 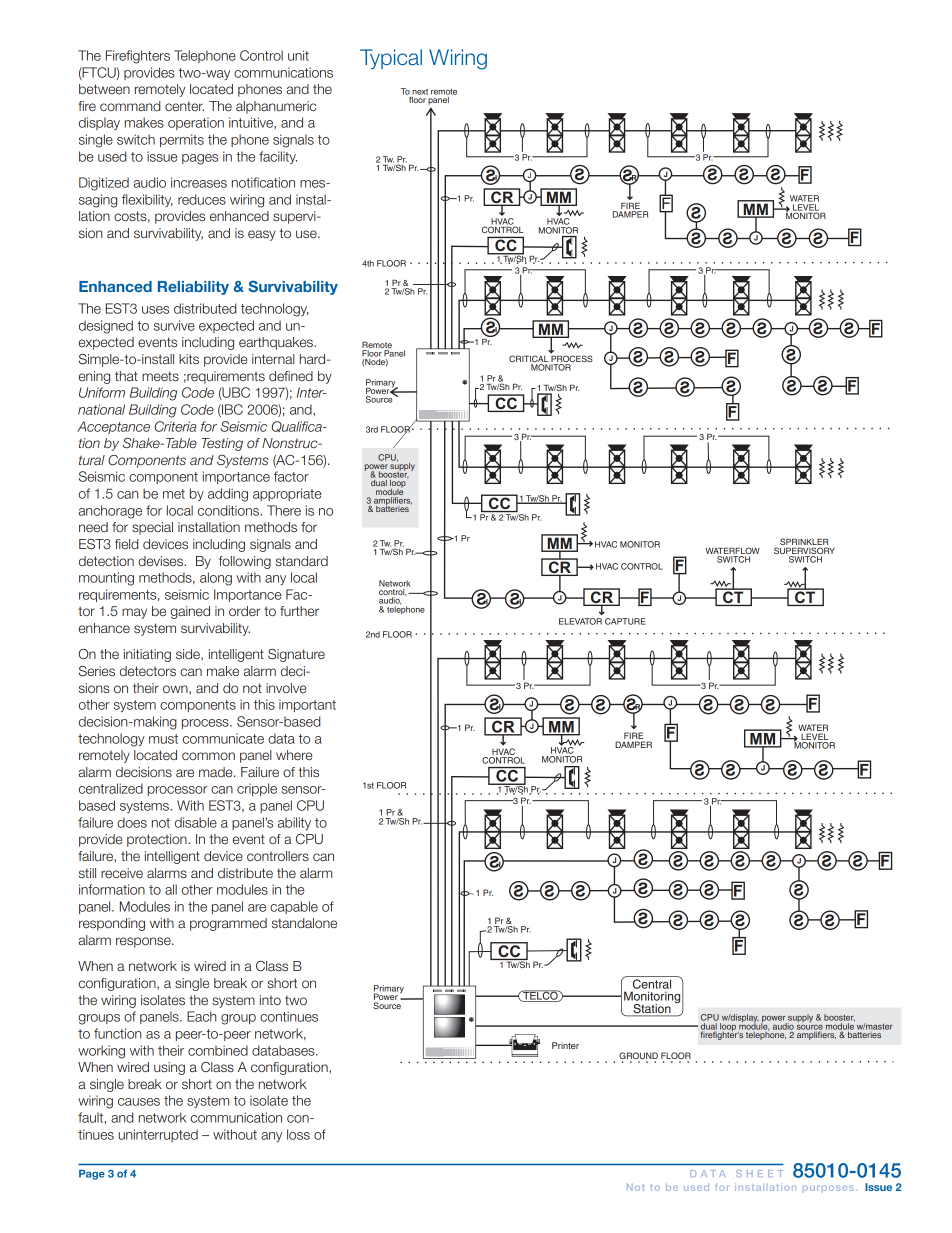 I want to click on standard, so click(x=301, y=561).
